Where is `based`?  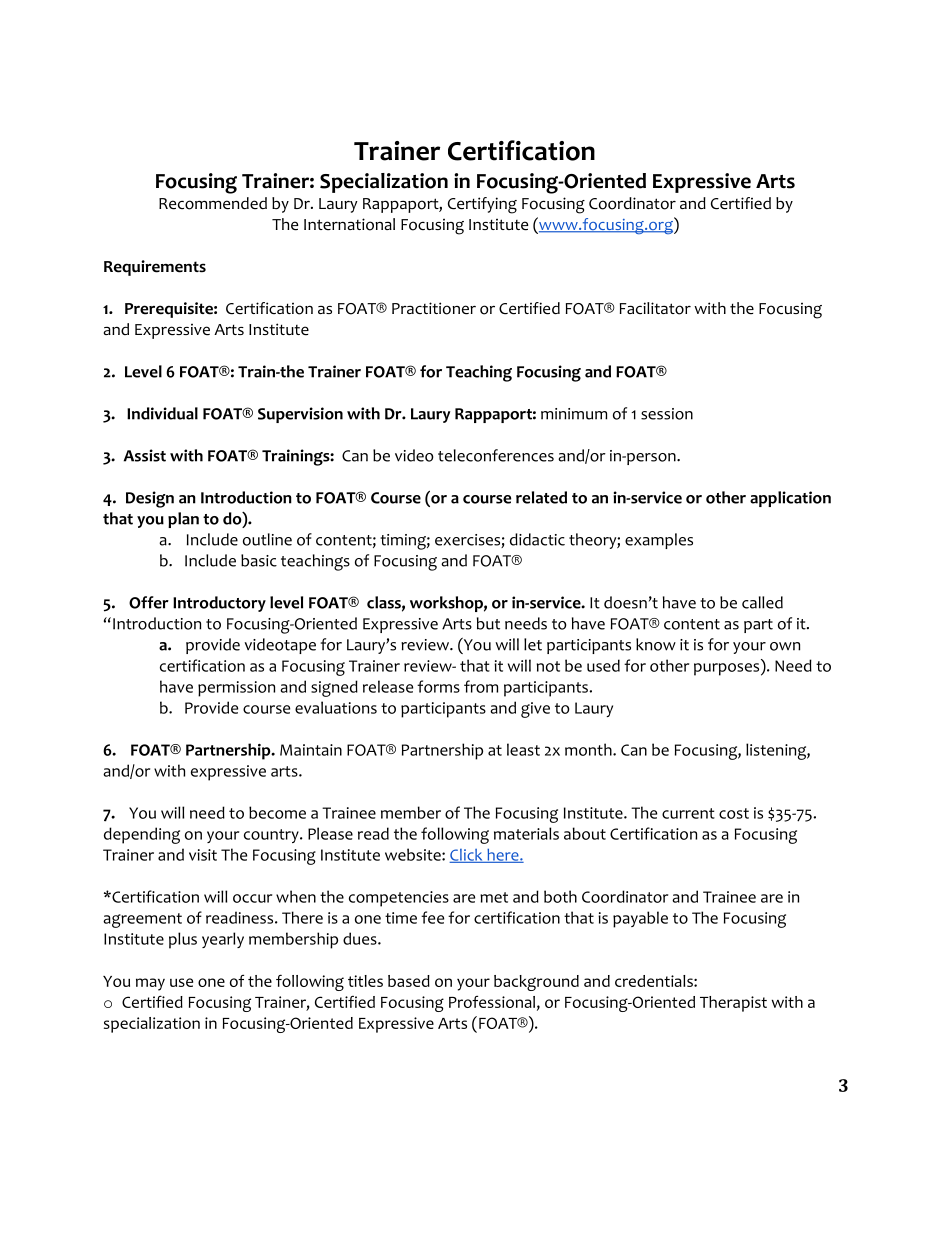
based is located at coordinates (409, 981).
